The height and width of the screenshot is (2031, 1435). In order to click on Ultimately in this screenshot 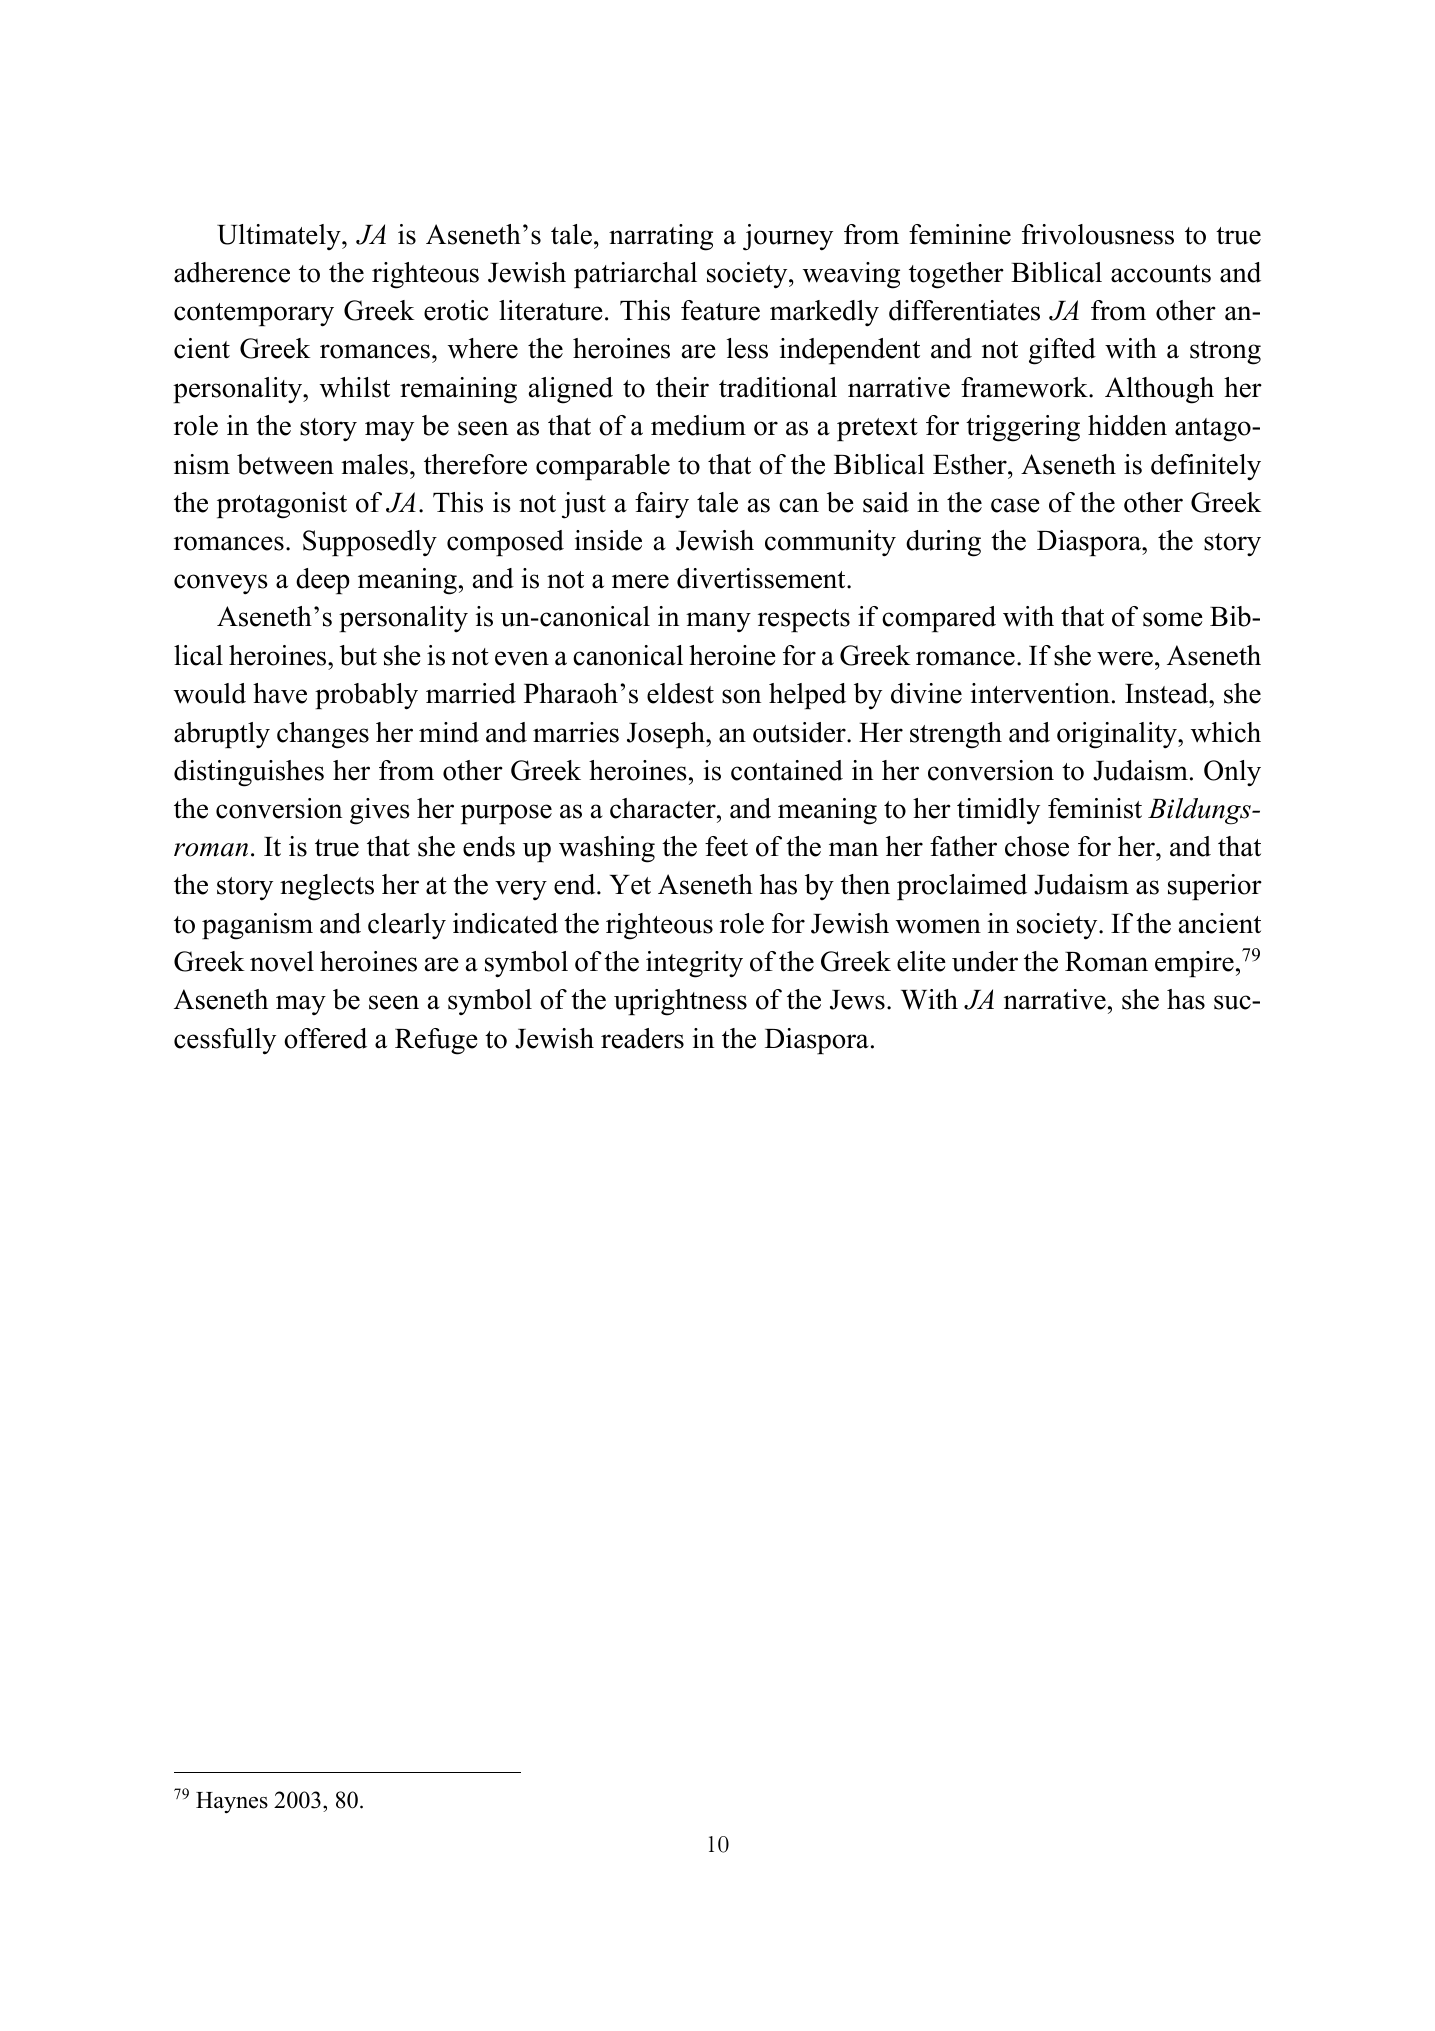, I will do `click(280, 237)`.
